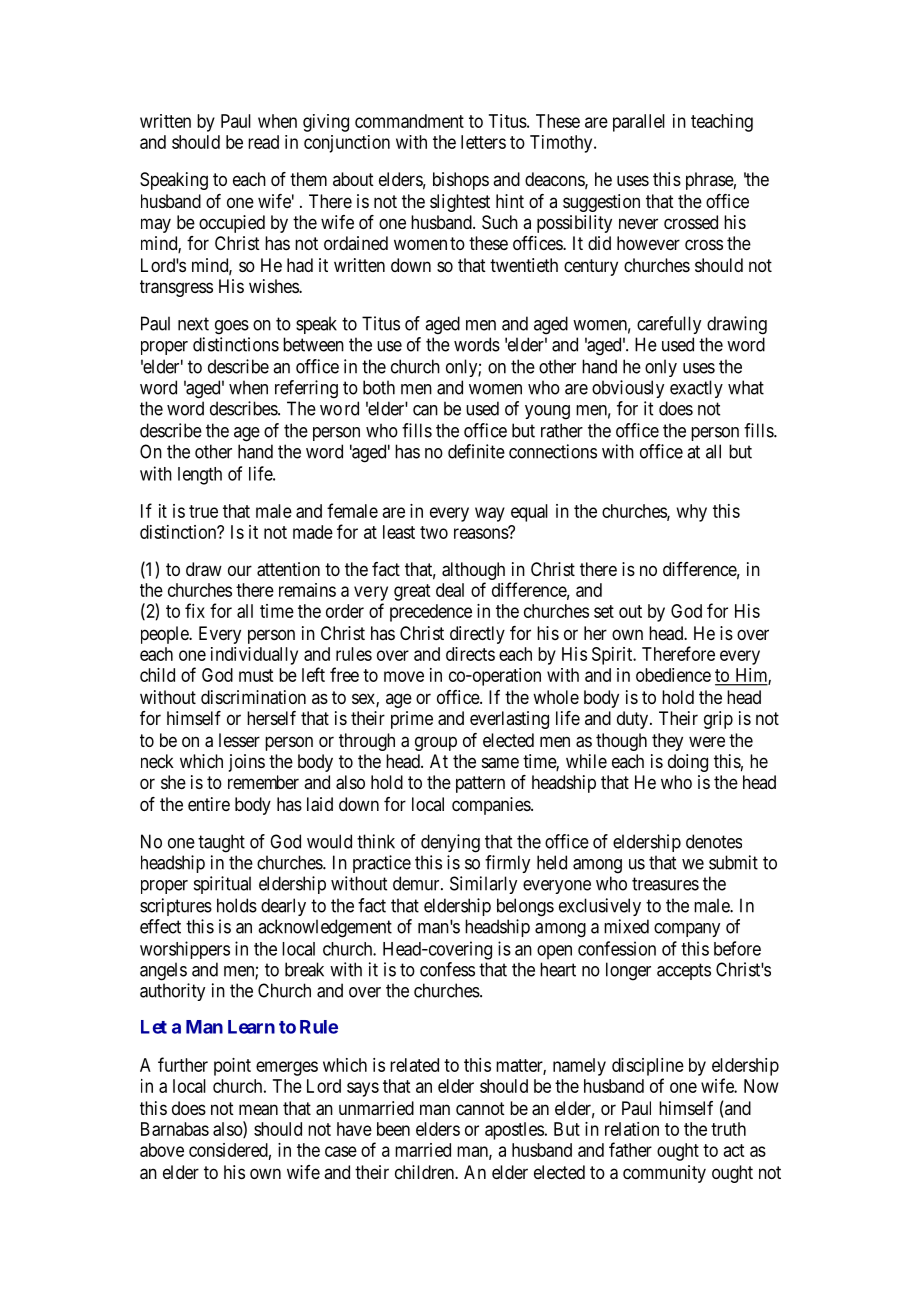  What do you see at coordinates (669, 325) in the document?
I see `carefully` at bounding box center [669, 325].
